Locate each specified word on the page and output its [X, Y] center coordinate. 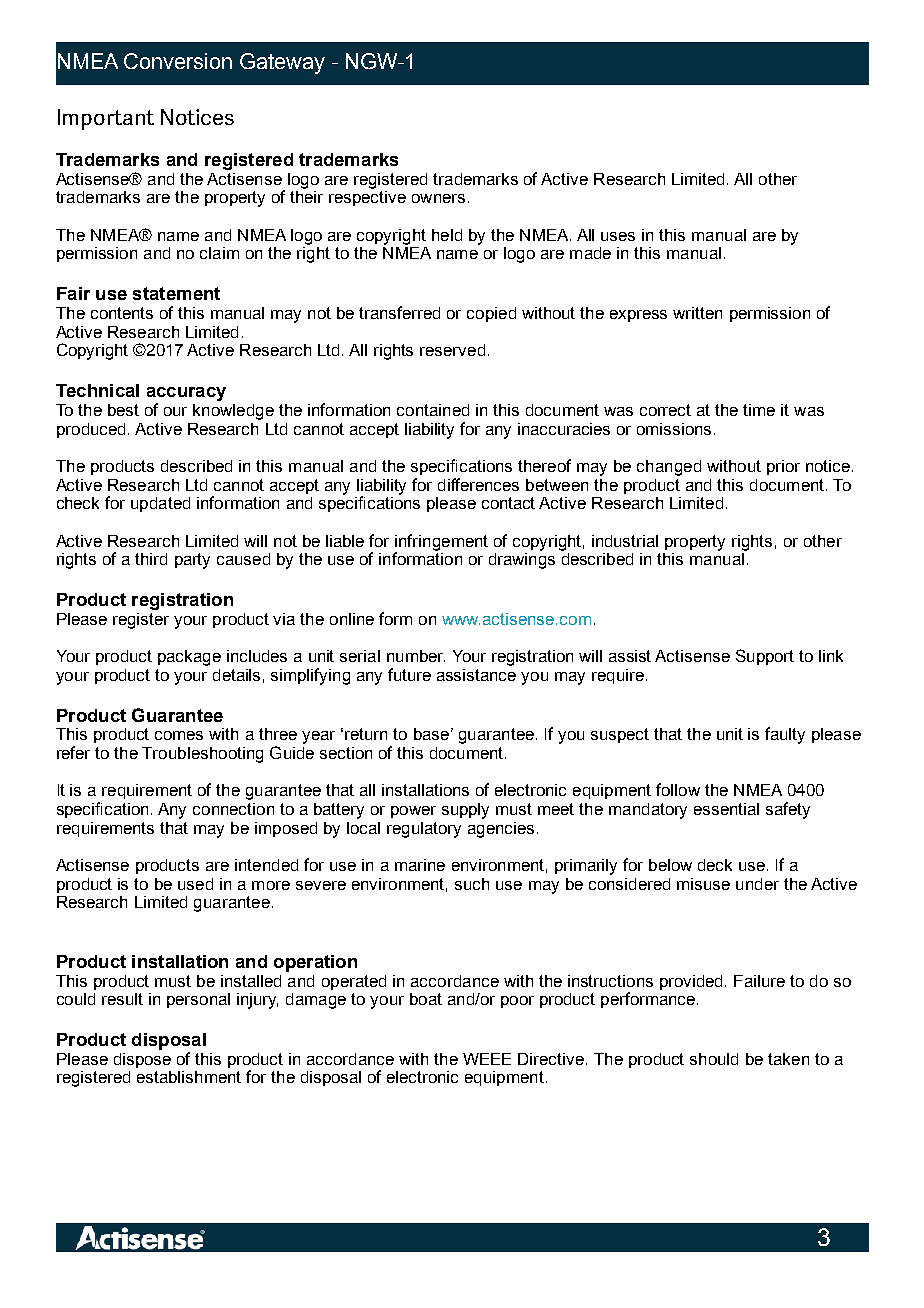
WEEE [487, 1059]
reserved [452, 350]
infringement [441, 543]
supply [465, 811]
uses [618, 236]
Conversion [178, 61]
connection [233, 809]
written [697, 313]
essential [726, 809]
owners [438, 198]
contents [122, 313]
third [151, 559]
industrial [625, 541]
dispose [142, 1060]
